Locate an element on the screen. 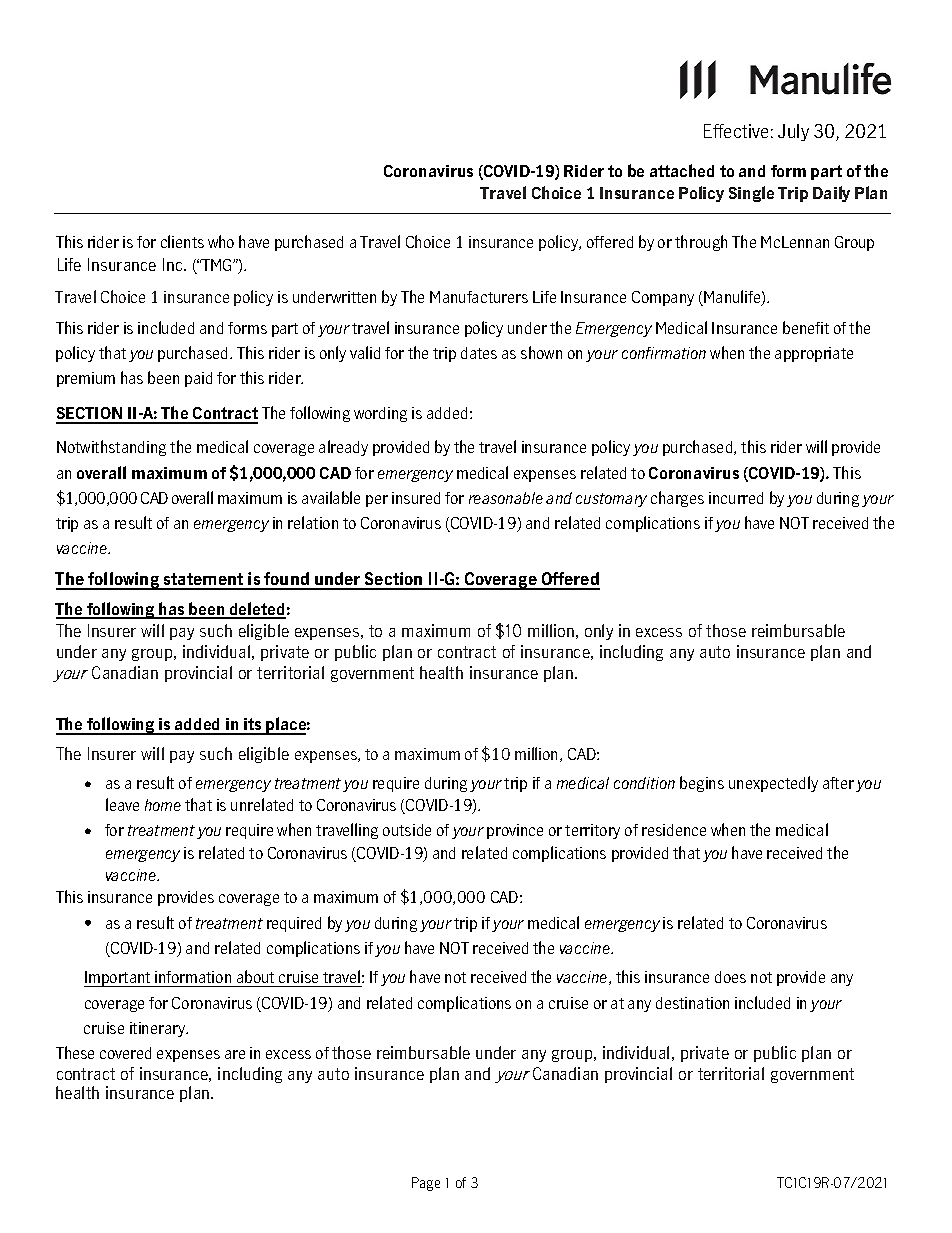 The width and height of the screenshot is (952, 1233). covered is located at coordinates (125, 1053).
